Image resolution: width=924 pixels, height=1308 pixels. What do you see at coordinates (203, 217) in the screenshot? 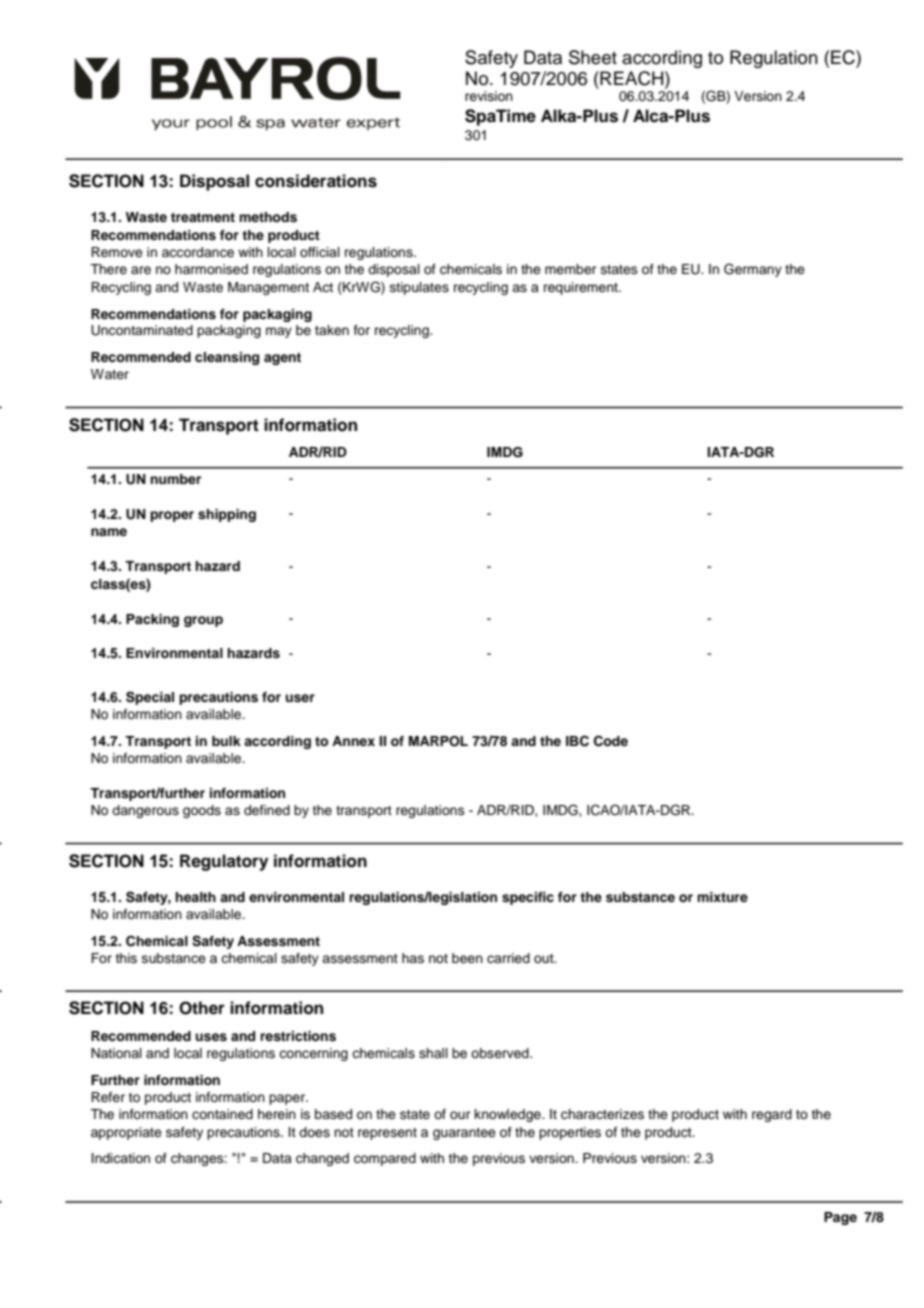
I see `treatment` at bounding box center [203, 217].
